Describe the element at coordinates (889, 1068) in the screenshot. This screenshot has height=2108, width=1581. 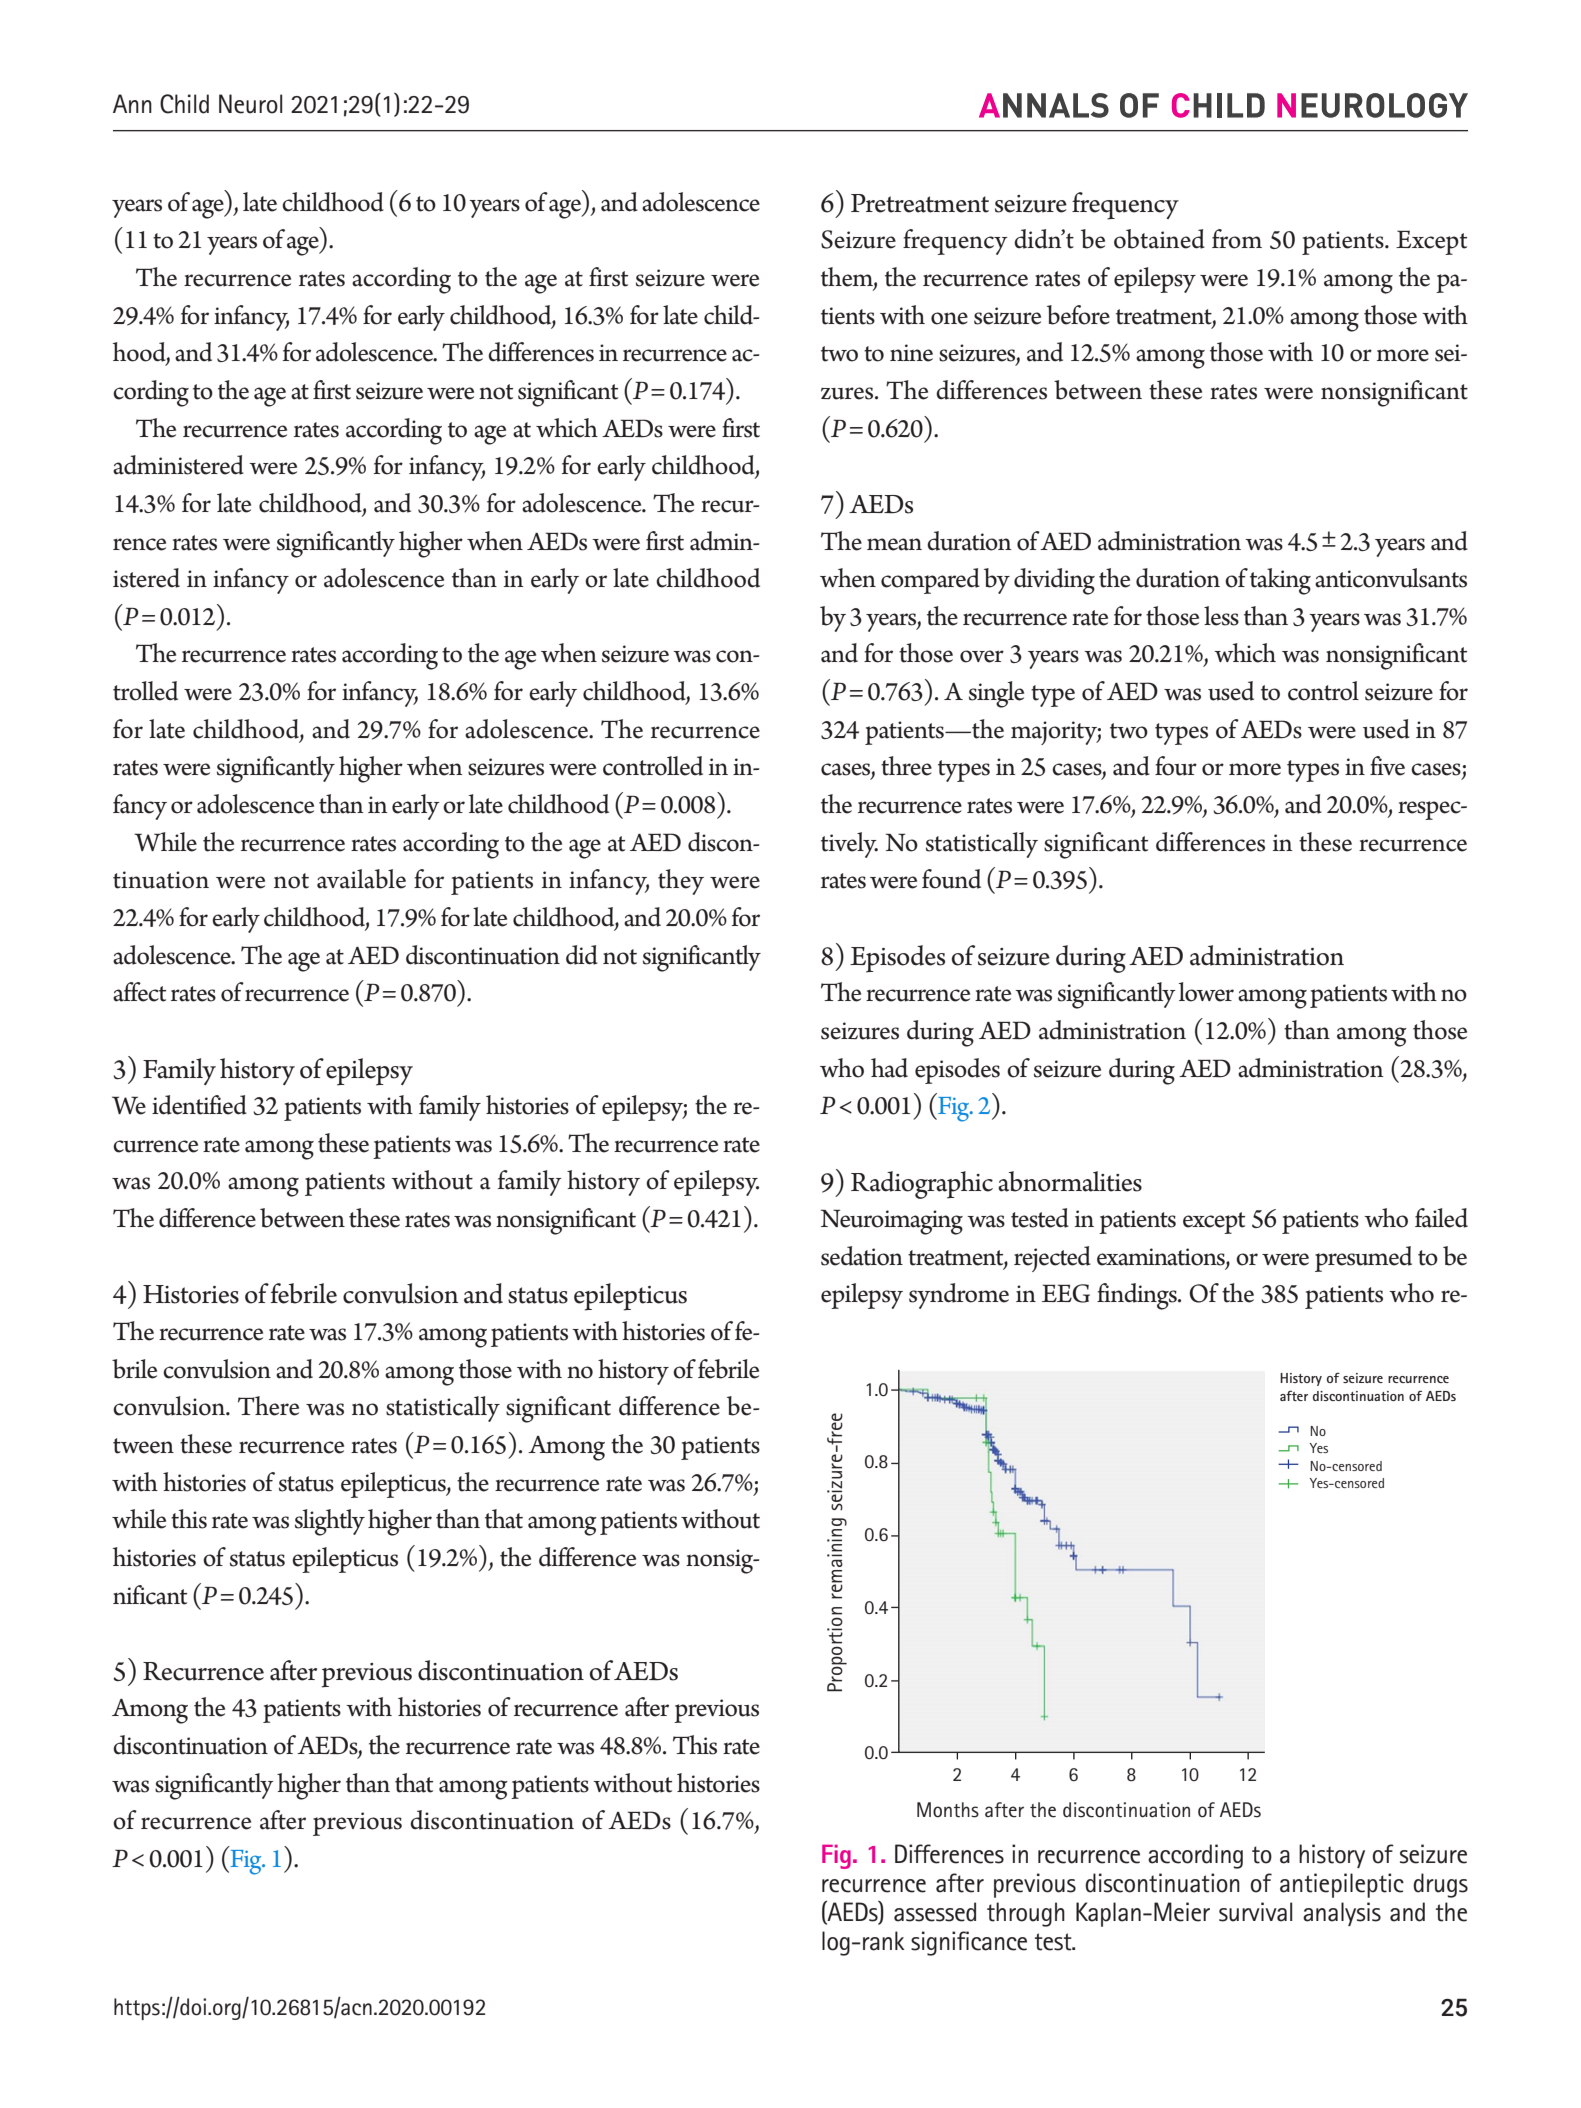
I see `had` at that location.
